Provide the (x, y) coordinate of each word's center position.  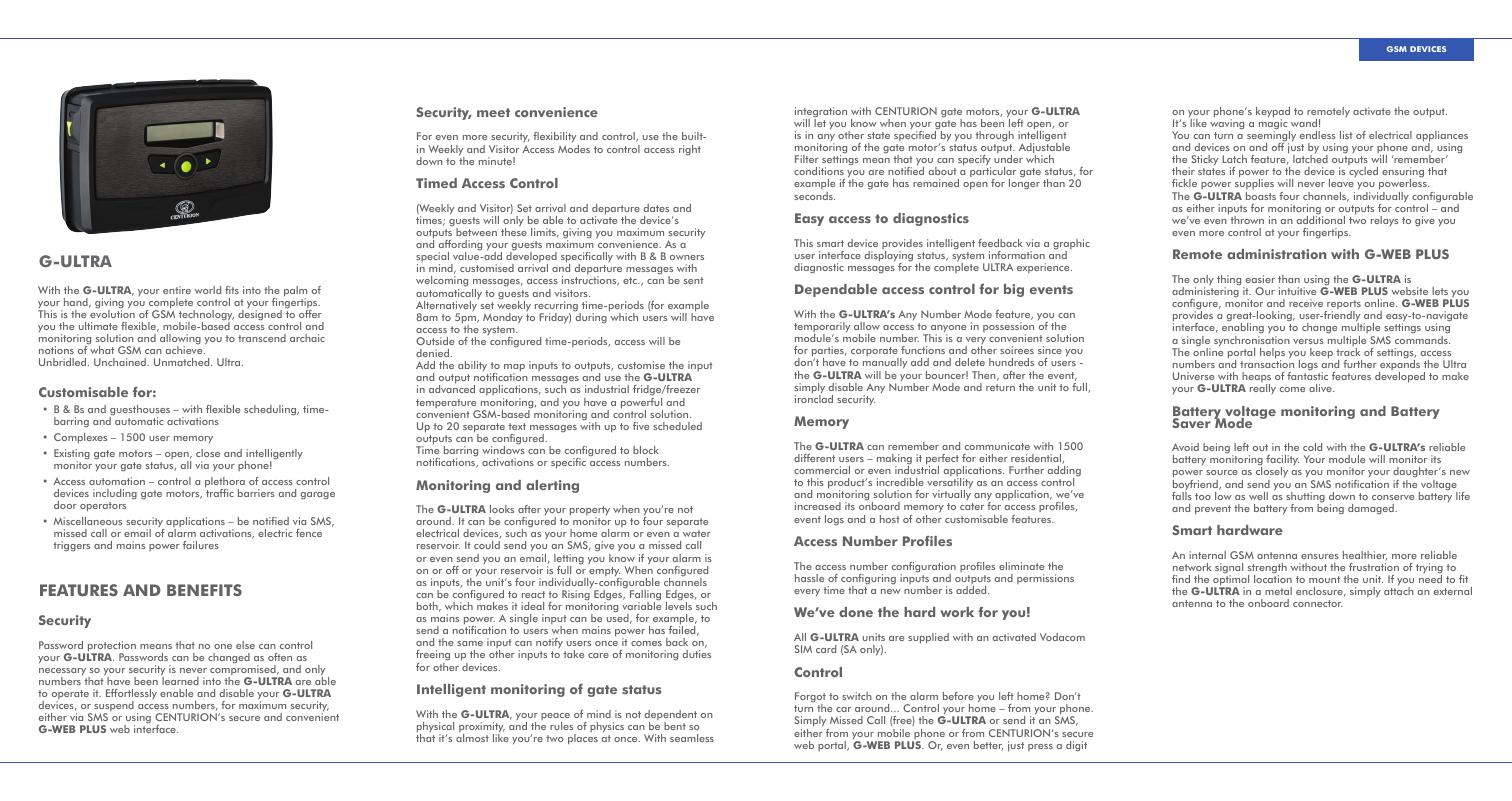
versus (1308, 341)
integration (821, 113)
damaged (1372, 509)
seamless (692, 738)
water (697, 533)
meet (493, 112)
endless (1318, 135)
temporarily (822, 328)
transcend (262, 338)
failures (201, 545)
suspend (114, 707)
